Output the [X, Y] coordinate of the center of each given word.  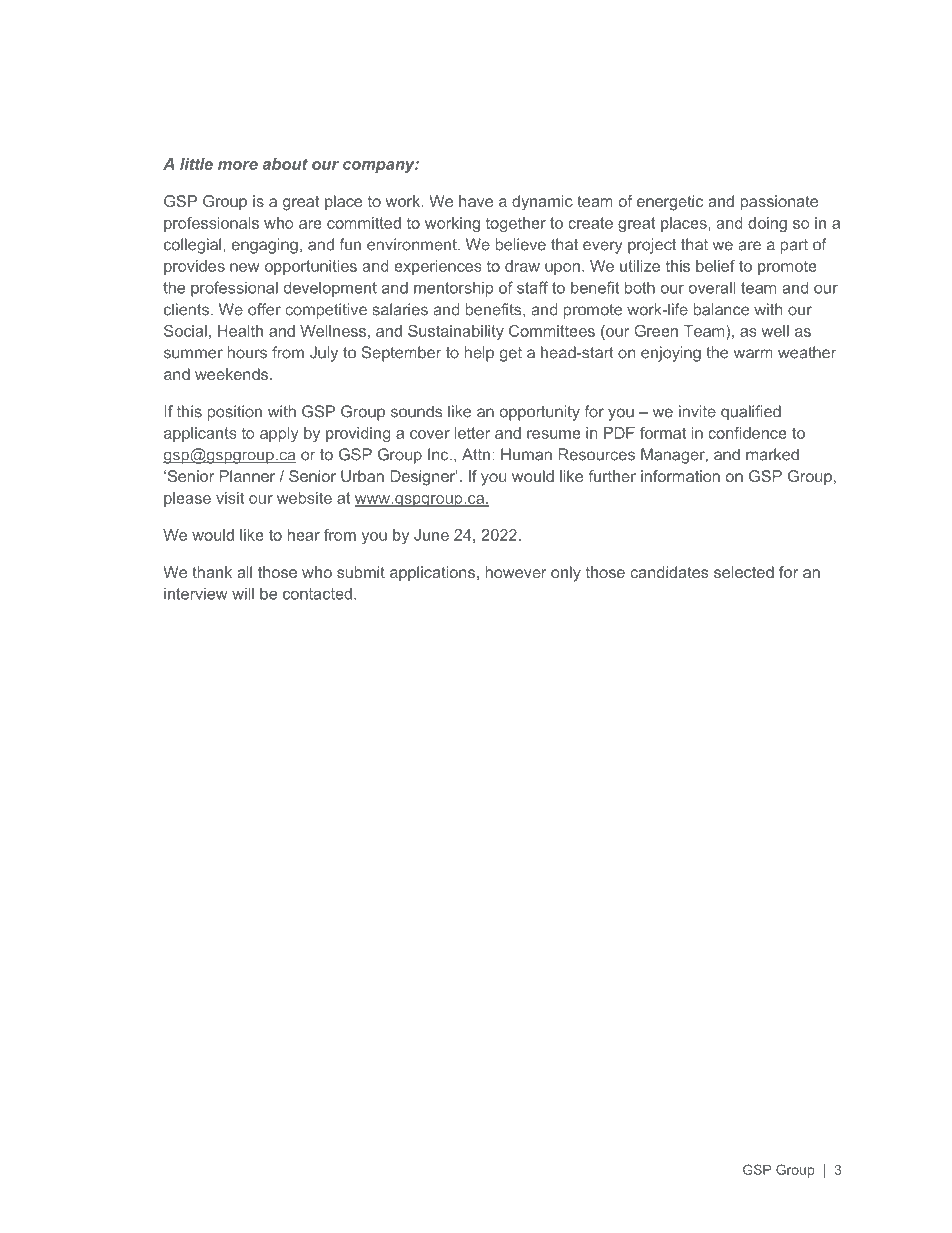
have [476, 201]
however [516, 572]
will [243, 593]
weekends [231, 374]
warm [753, 354]
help [479, 354]
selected [744, 572]
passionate [779, 203]
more [238, 165]
